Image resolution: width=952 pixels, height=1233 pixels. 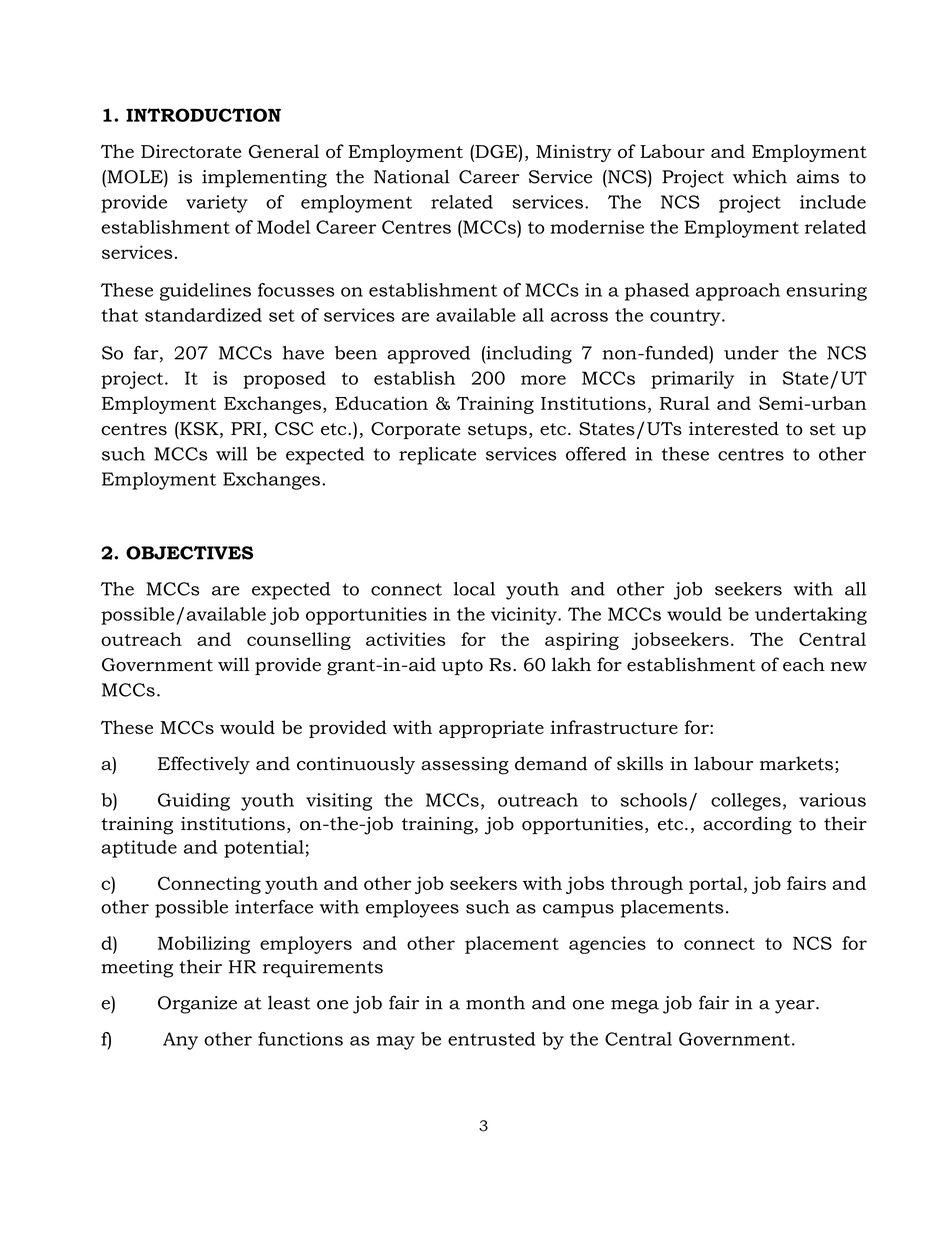 I want to click on Organize, so click(x=197, y=1005).
